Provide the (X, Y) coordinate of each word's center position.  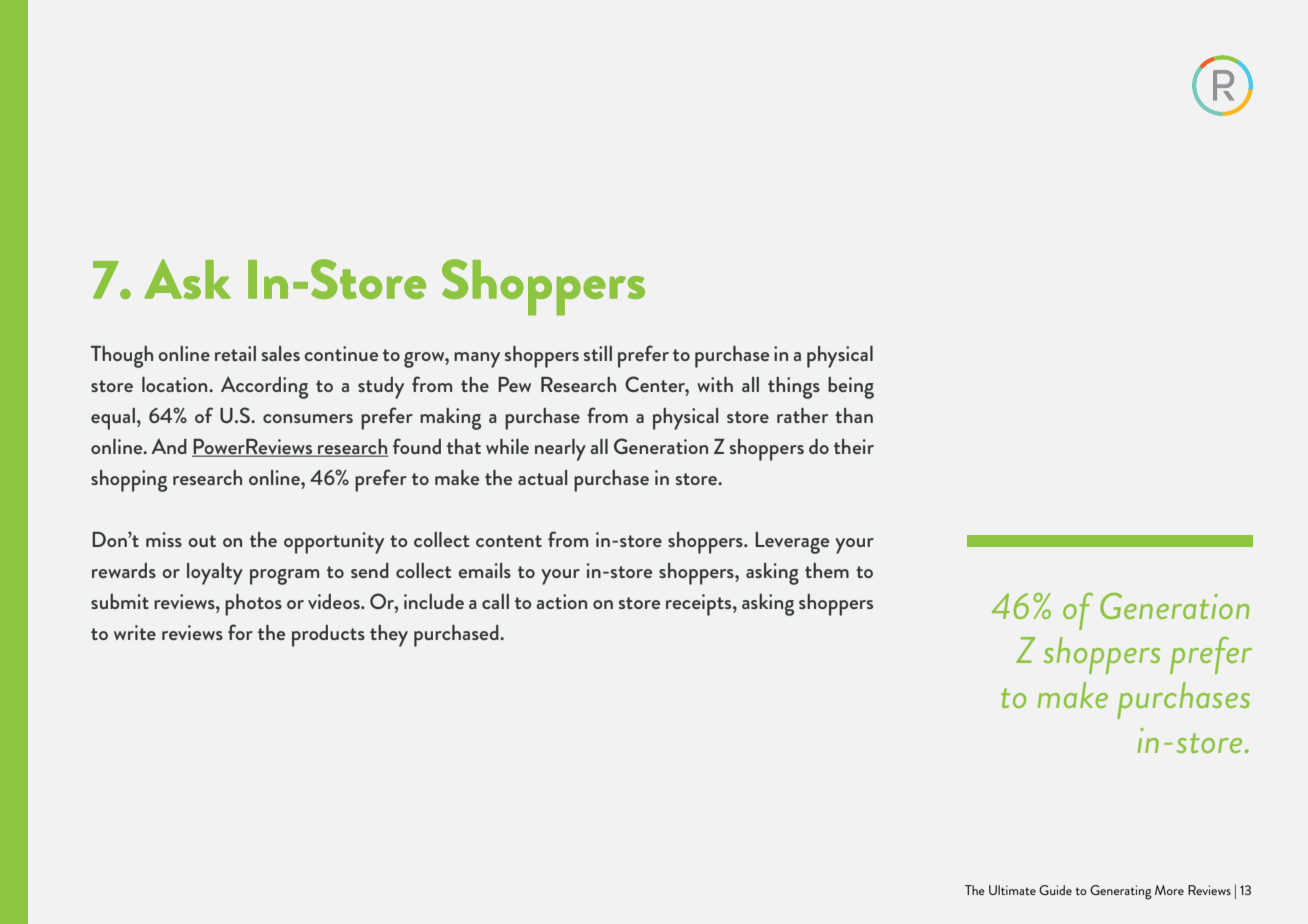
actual (543, 477)
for (240, 632)
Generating (1121, 892)
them (827, 570)
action (561, 601)
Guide (1055, 890)
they (389, 636)
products (328, 636)
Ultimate (1012, 890)
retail (235, 353)
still (598, 353)
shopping (129, 481)
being (851, 388)
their (854, 446)
